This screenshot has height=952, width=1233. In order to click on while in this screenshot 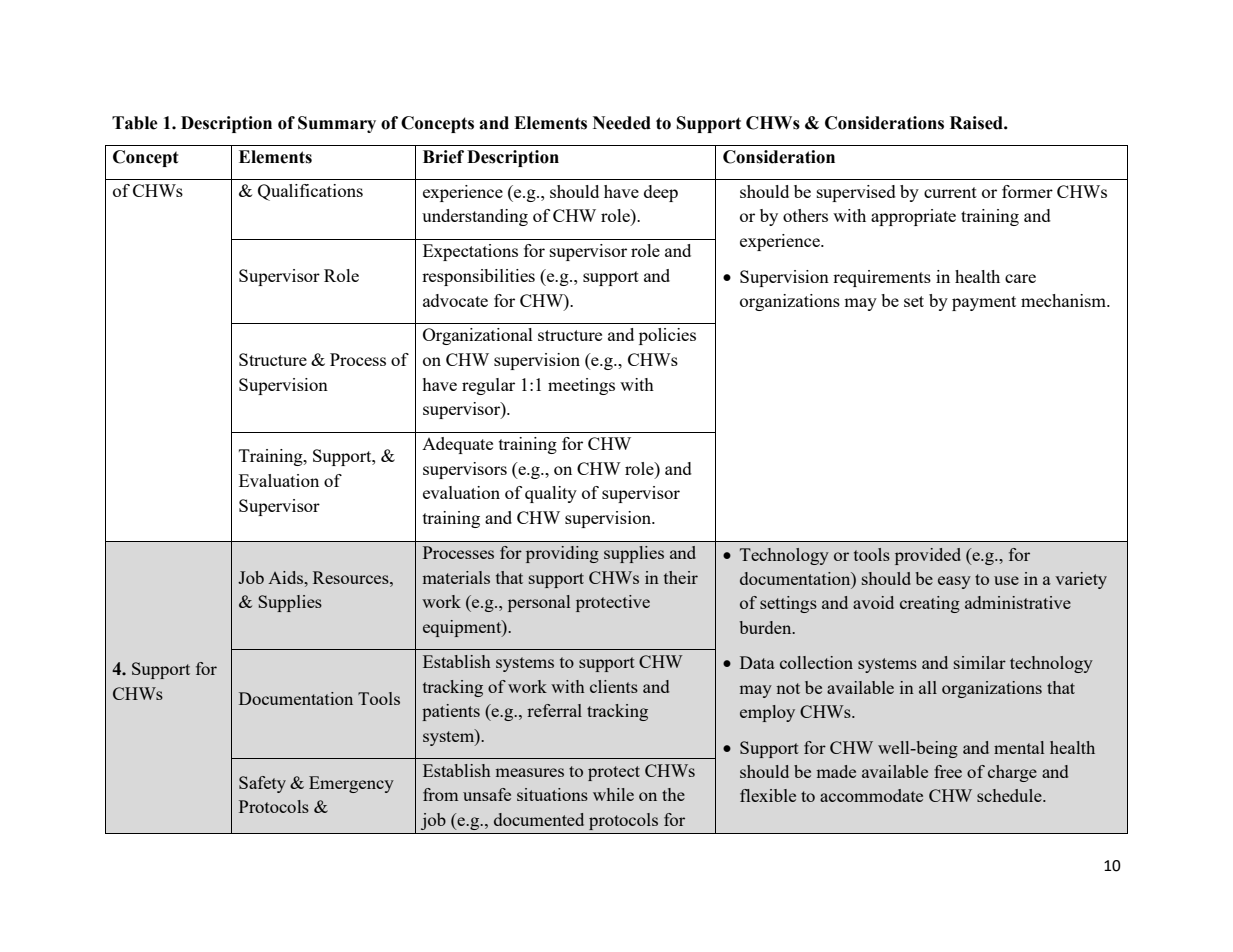, I will do `click(613, 794)`.
